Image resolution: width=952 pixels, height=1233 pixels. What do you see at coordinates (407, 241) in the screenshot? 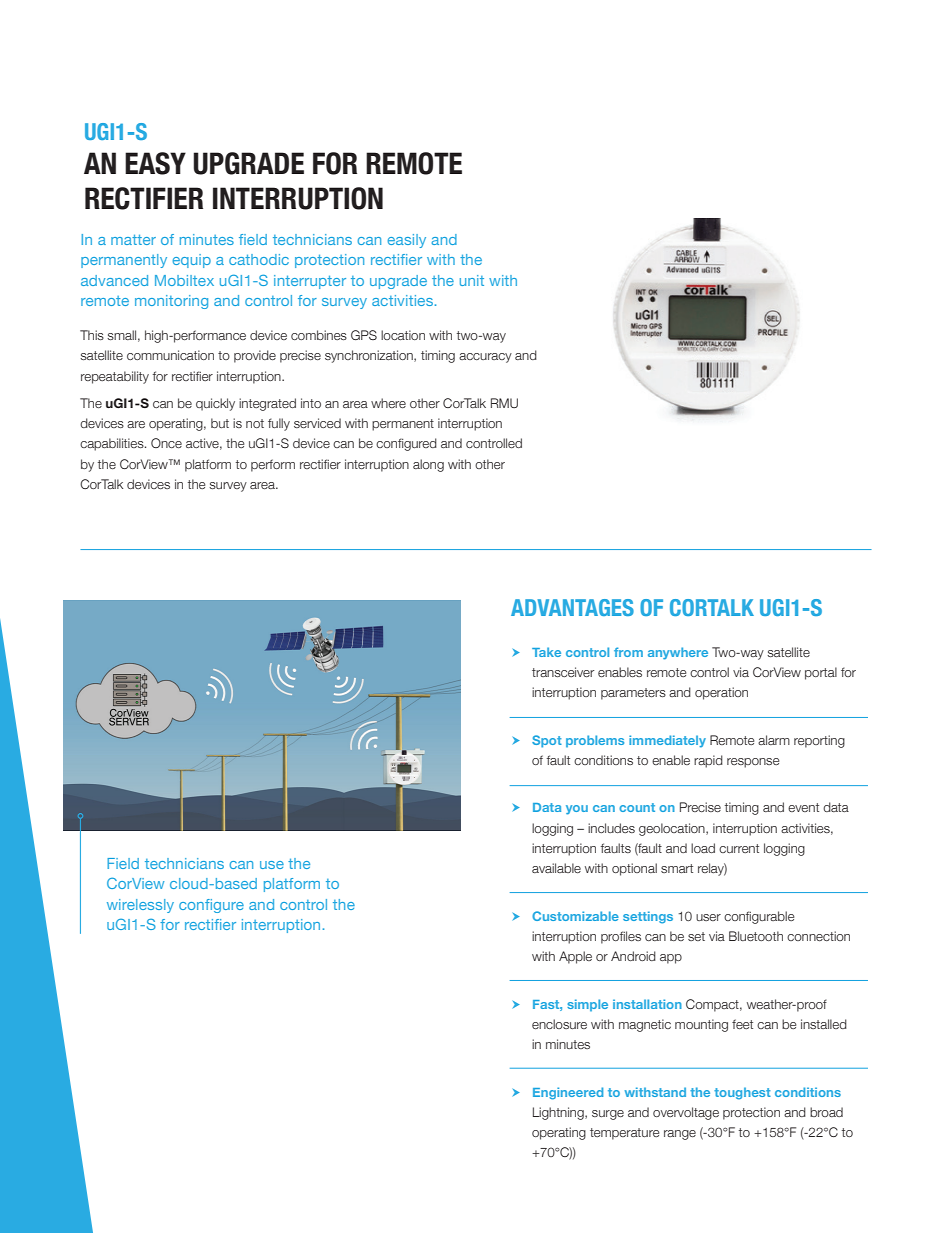
I see `easily` at bounding box center [407, 241].
